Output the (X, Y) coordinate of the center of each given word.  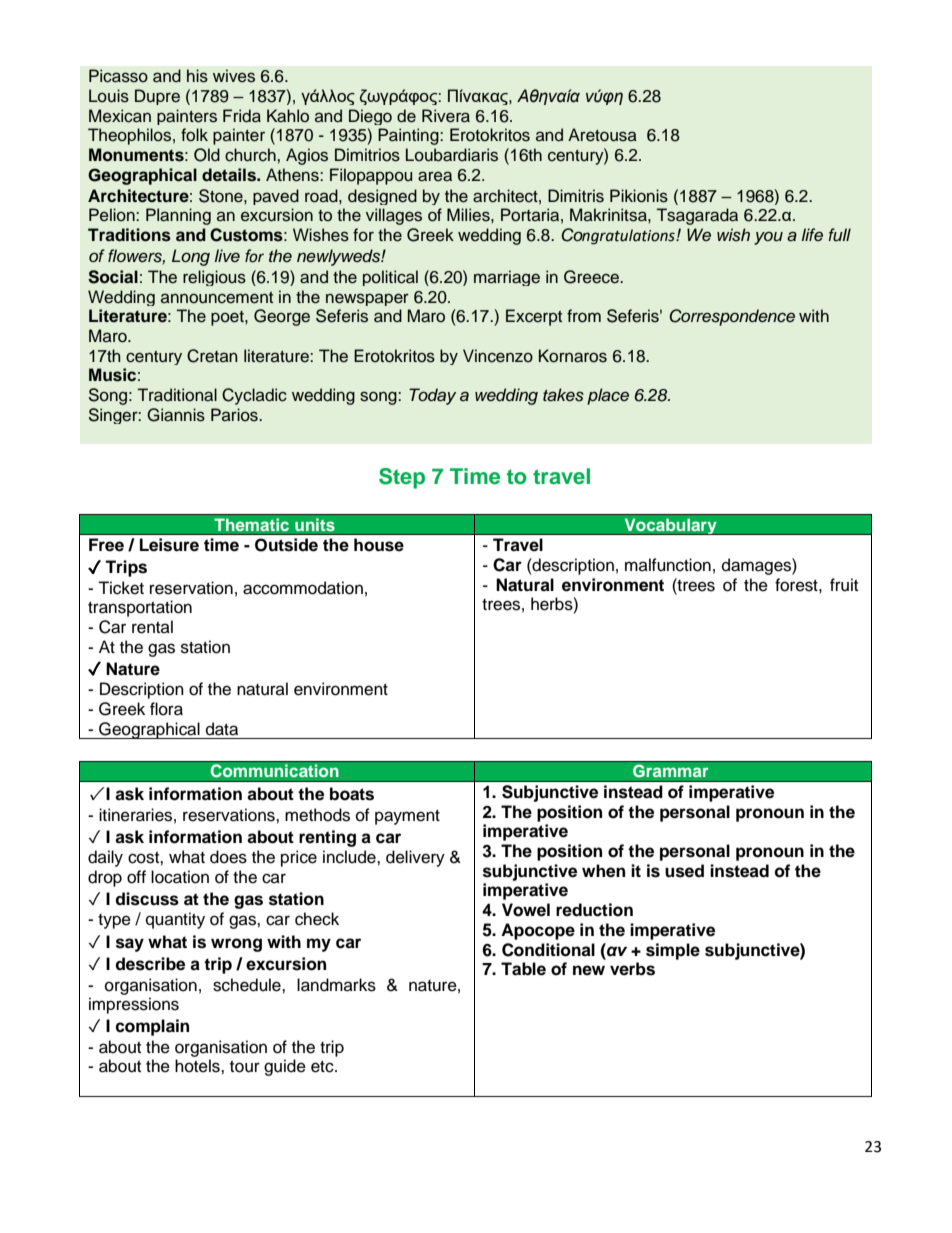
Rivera (446, 116)
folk (194, 135)
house (379, 545)
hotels (198, 1066)
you (768, 238)
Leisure (169, 545)
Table (523, 969)
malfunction (668, 565)
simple (673, 951)
